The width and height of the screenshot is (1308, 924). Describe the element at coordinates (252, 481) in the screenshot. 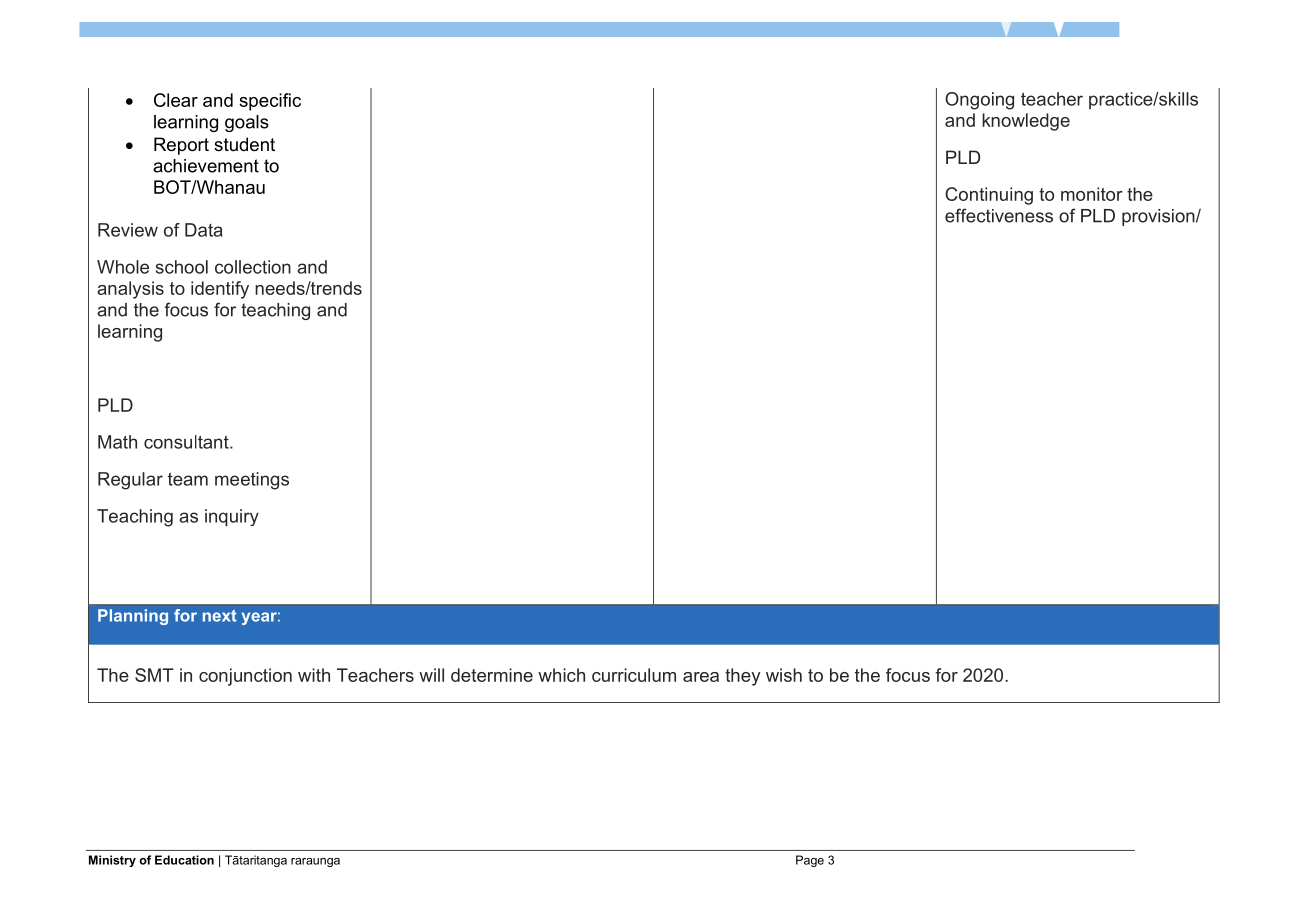

I see `meetings` at that location.
